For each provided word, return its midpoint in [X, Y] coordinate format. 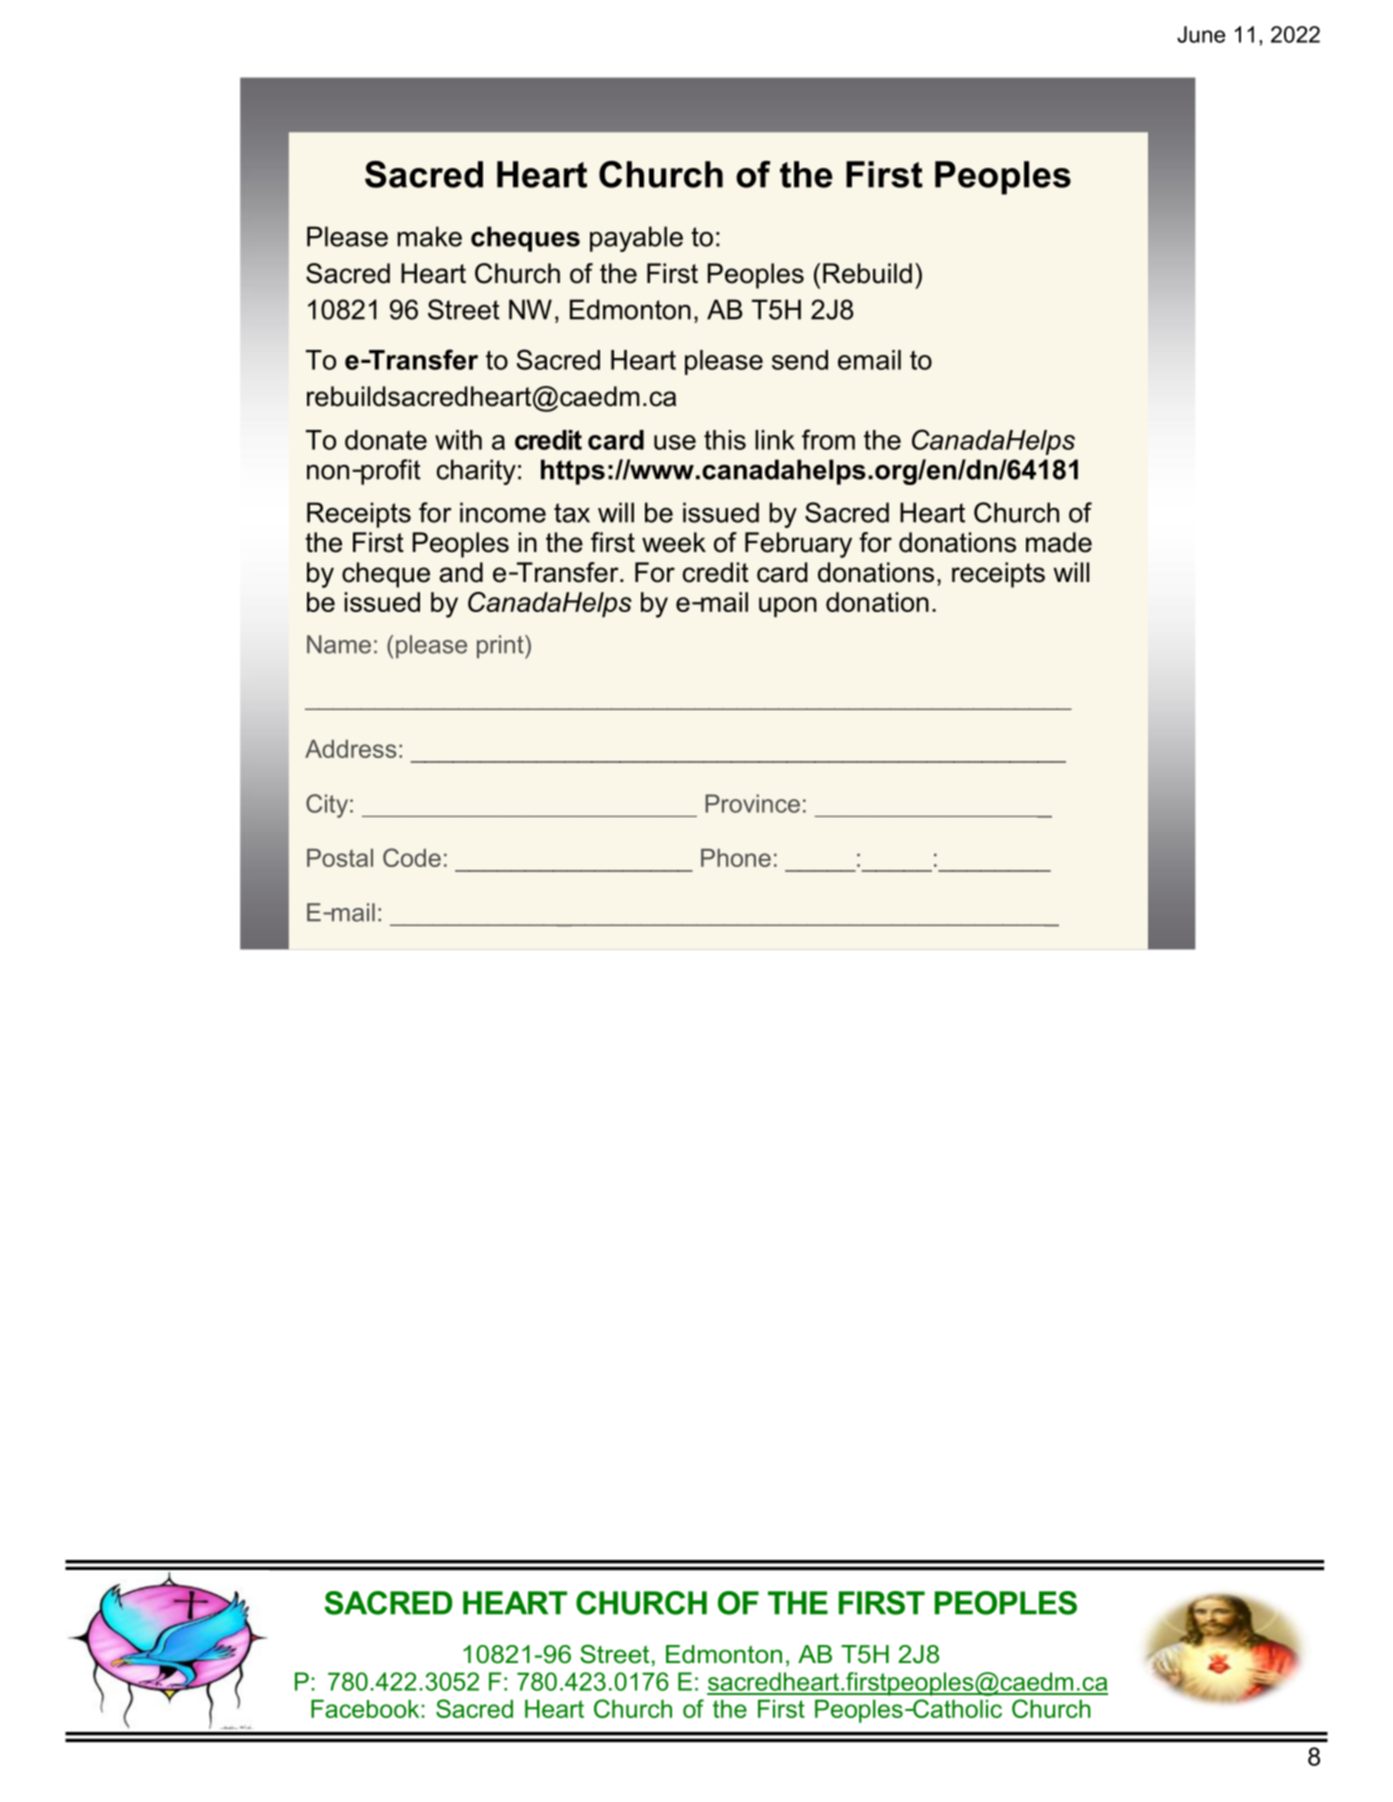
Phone [736, 858]
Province [752, 803]
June [1201, 34]
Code [412, 857]
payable [636, 239]
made [1059, 542]
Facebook [366, 1708]
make [429, 236]
